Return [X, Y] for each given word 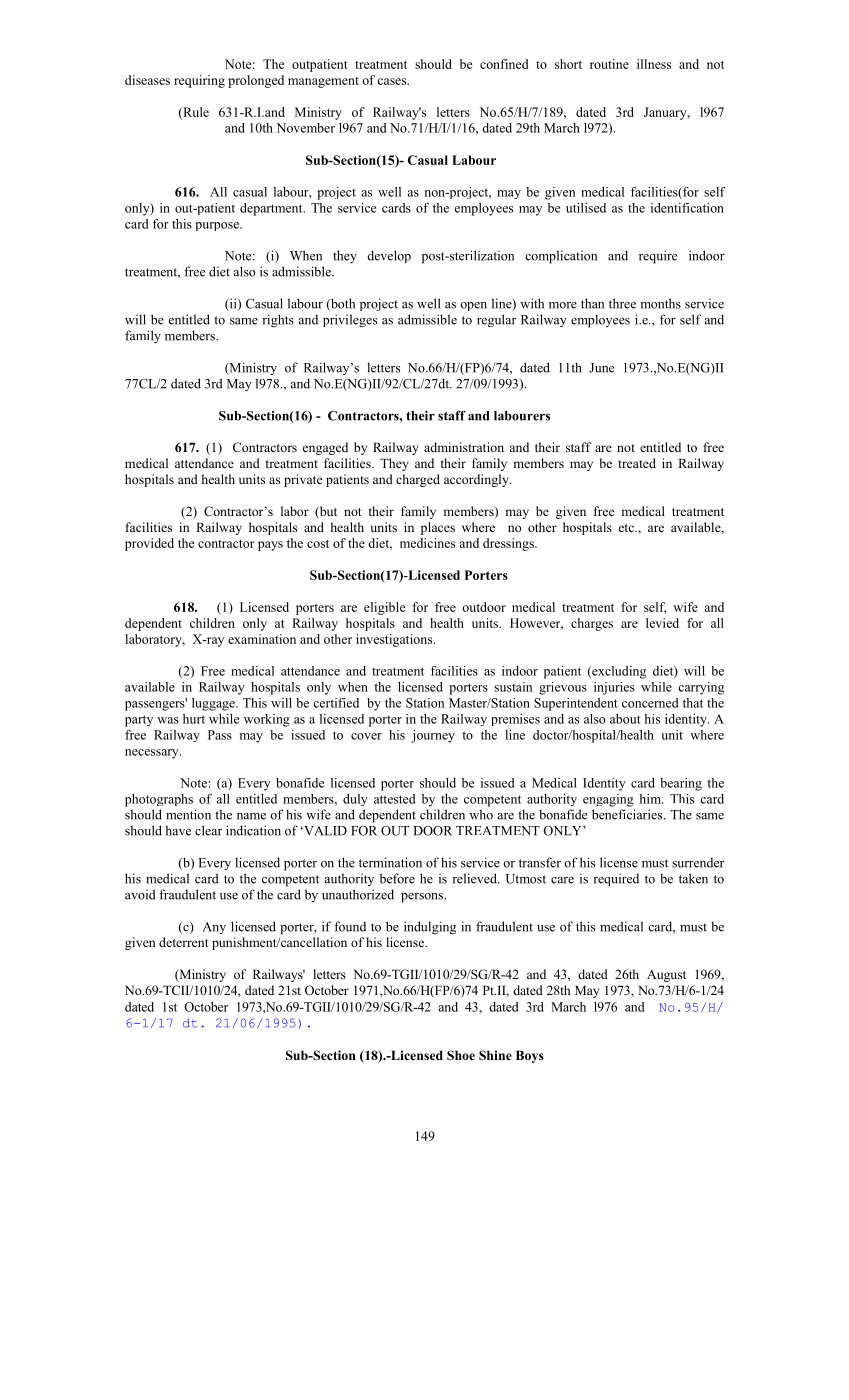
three [622, 303]
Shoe [461, 1055]
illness [654, 64]
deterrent [184, 942]
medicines [427, 543]
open [473, 306]
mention [188, 814]
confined [504, 64]
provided [149, 544]
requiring [199, 81]
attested [394, 799]
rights [278, 321]
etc [627, 528]
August [666, 976]
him [651, 799]
